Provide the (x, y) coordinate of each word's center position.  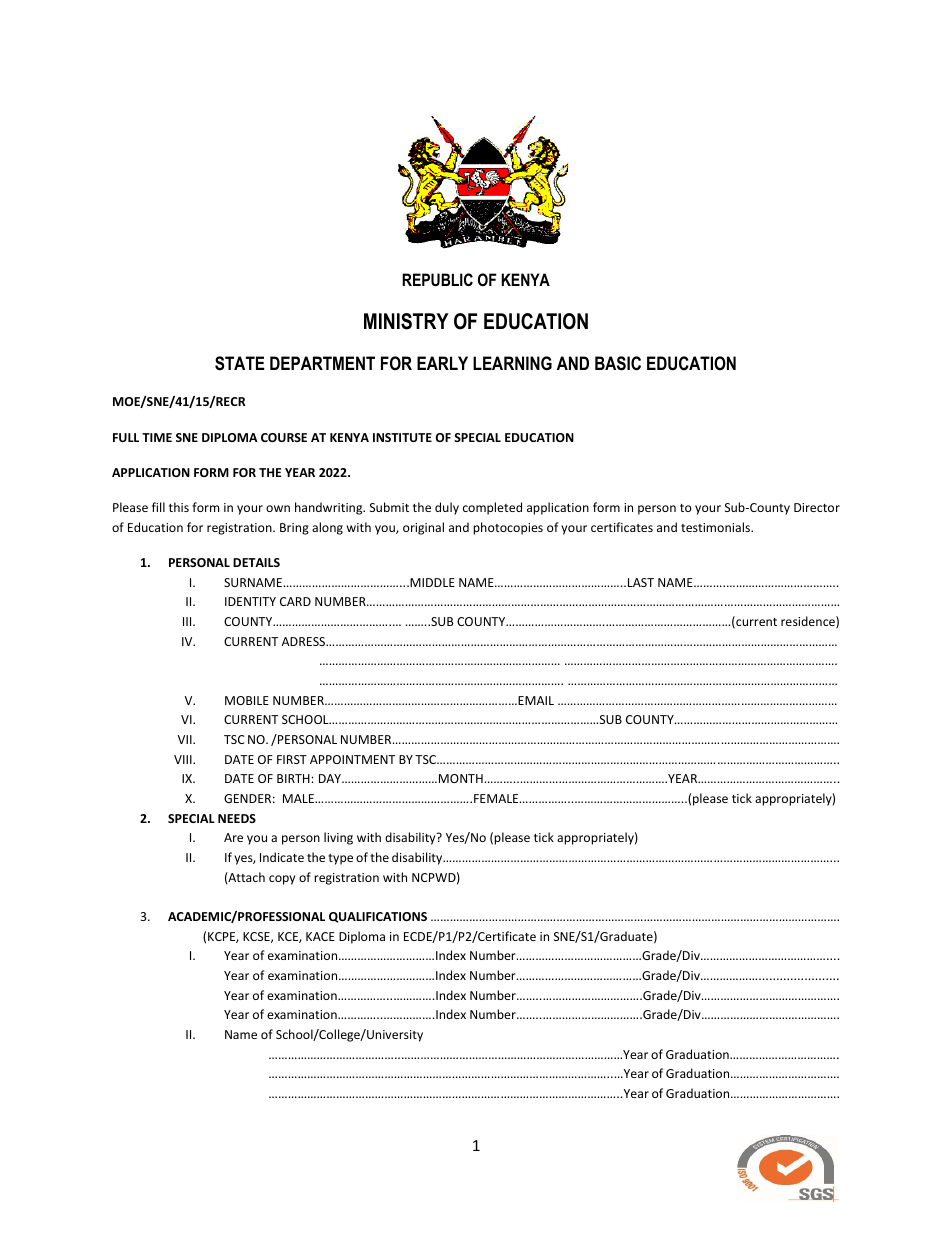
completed (492, 508)
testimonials (717, 527)
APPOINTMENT (352, 759)
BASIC (618, 363)
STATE (240, 363)
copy (282, 880)
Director (817, 507)
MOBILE (247, 700)
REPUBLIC (437, 279)
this (179, 507)
